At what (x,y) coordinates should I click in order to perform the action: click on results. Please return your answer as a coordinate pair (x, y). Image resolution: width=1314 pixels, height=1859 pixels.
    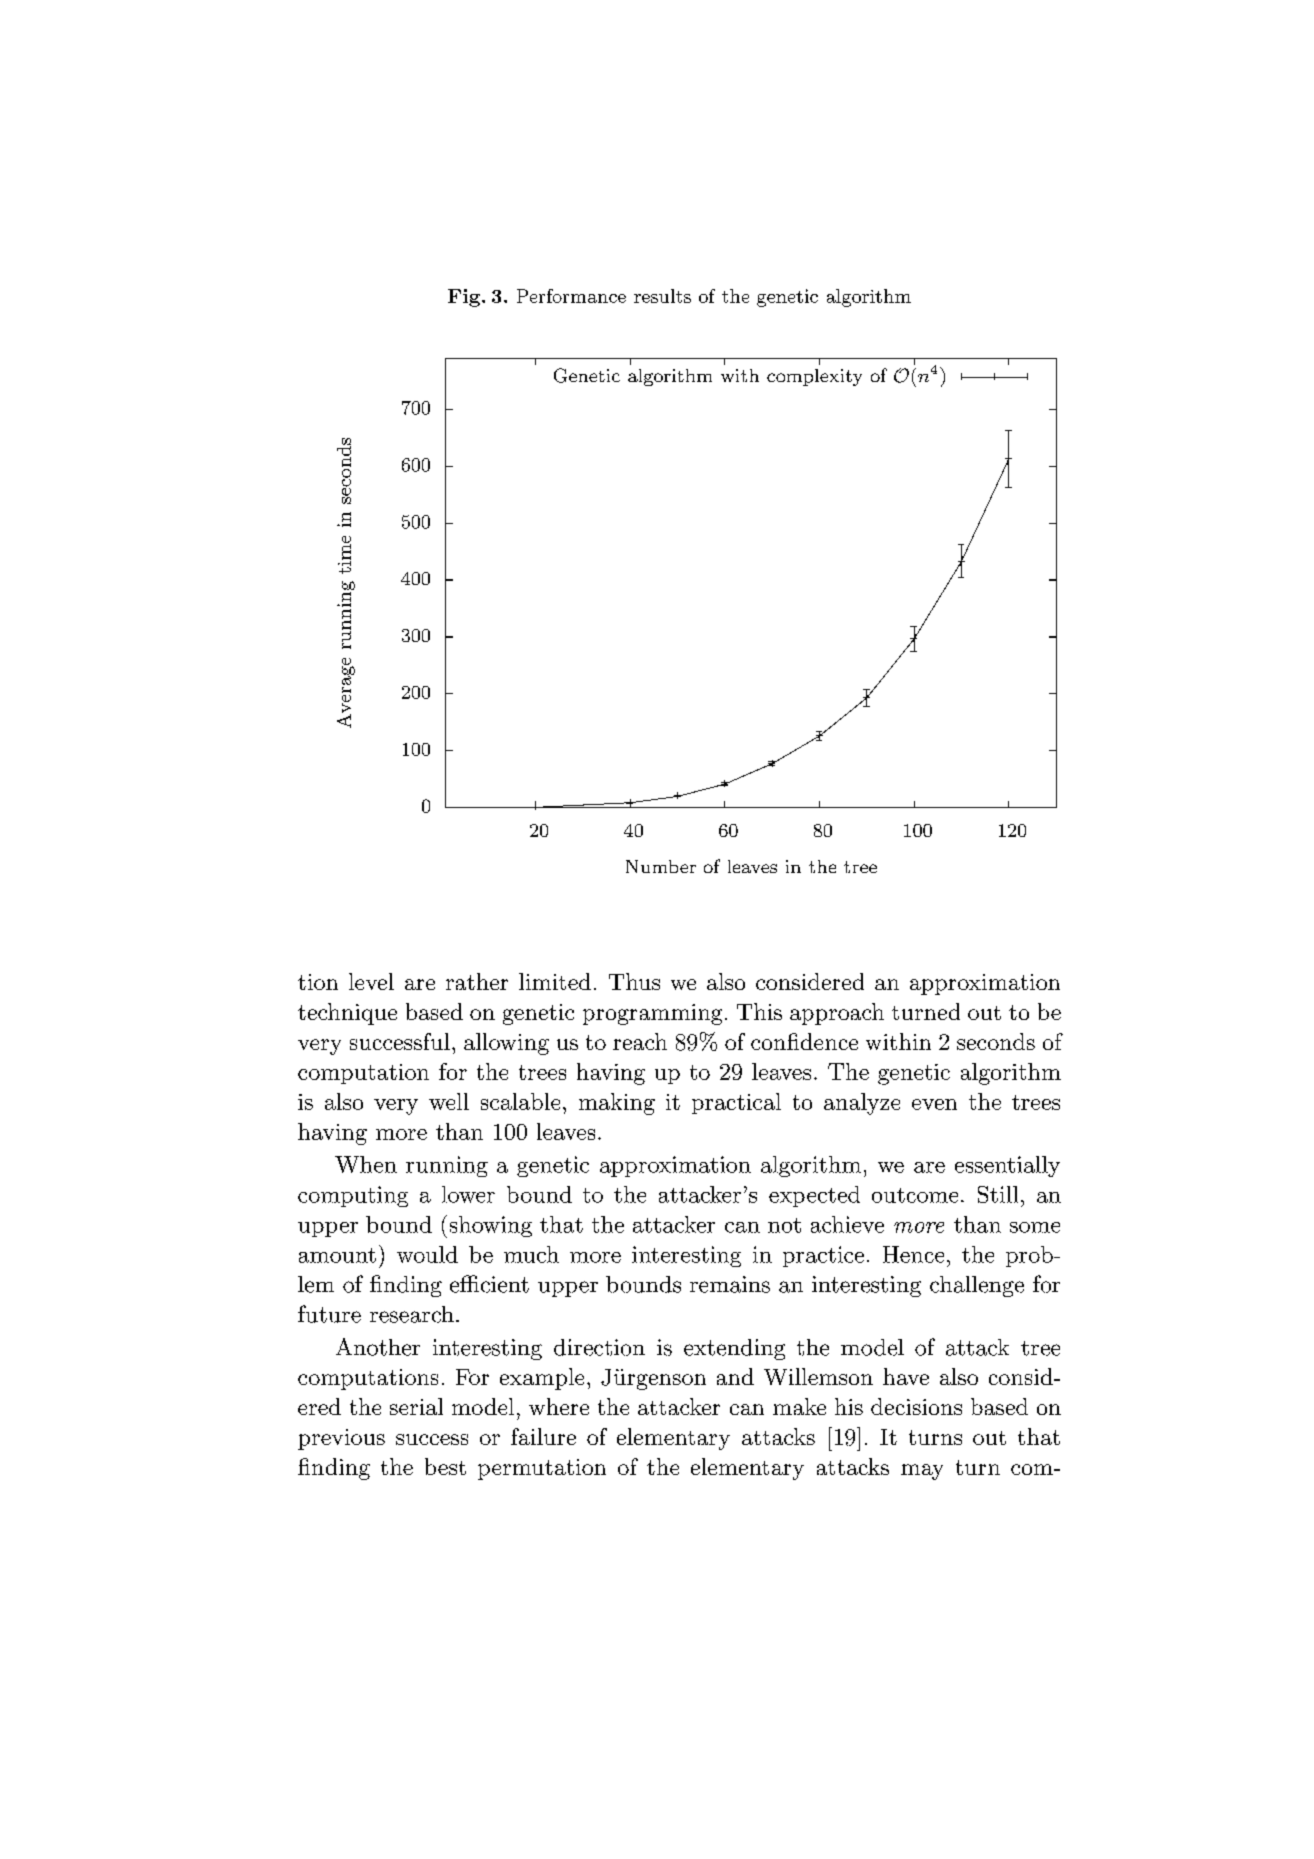
    Looking at the image, I should click on (662, 296).
